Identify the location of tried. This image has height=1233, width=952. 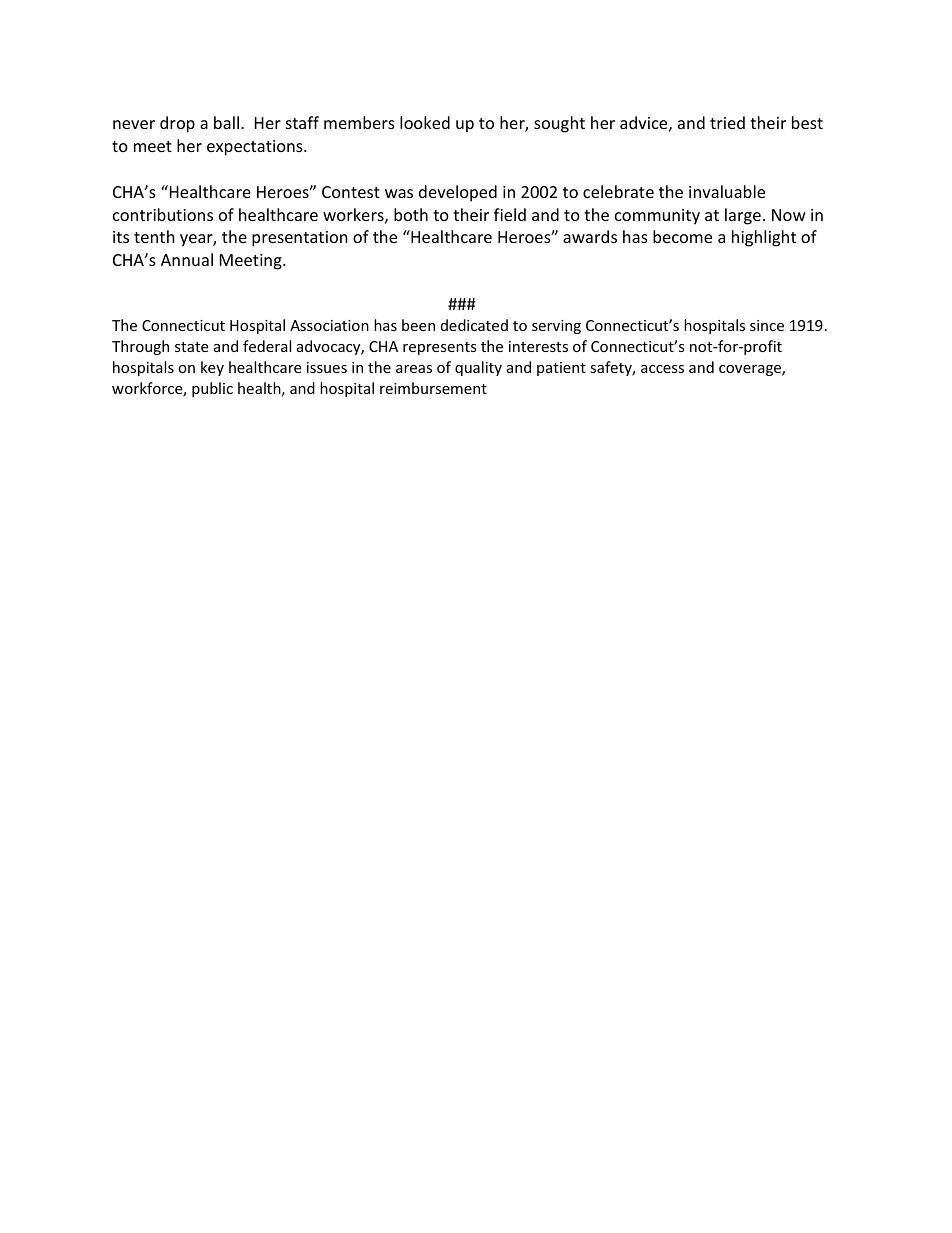
(727, 122).
